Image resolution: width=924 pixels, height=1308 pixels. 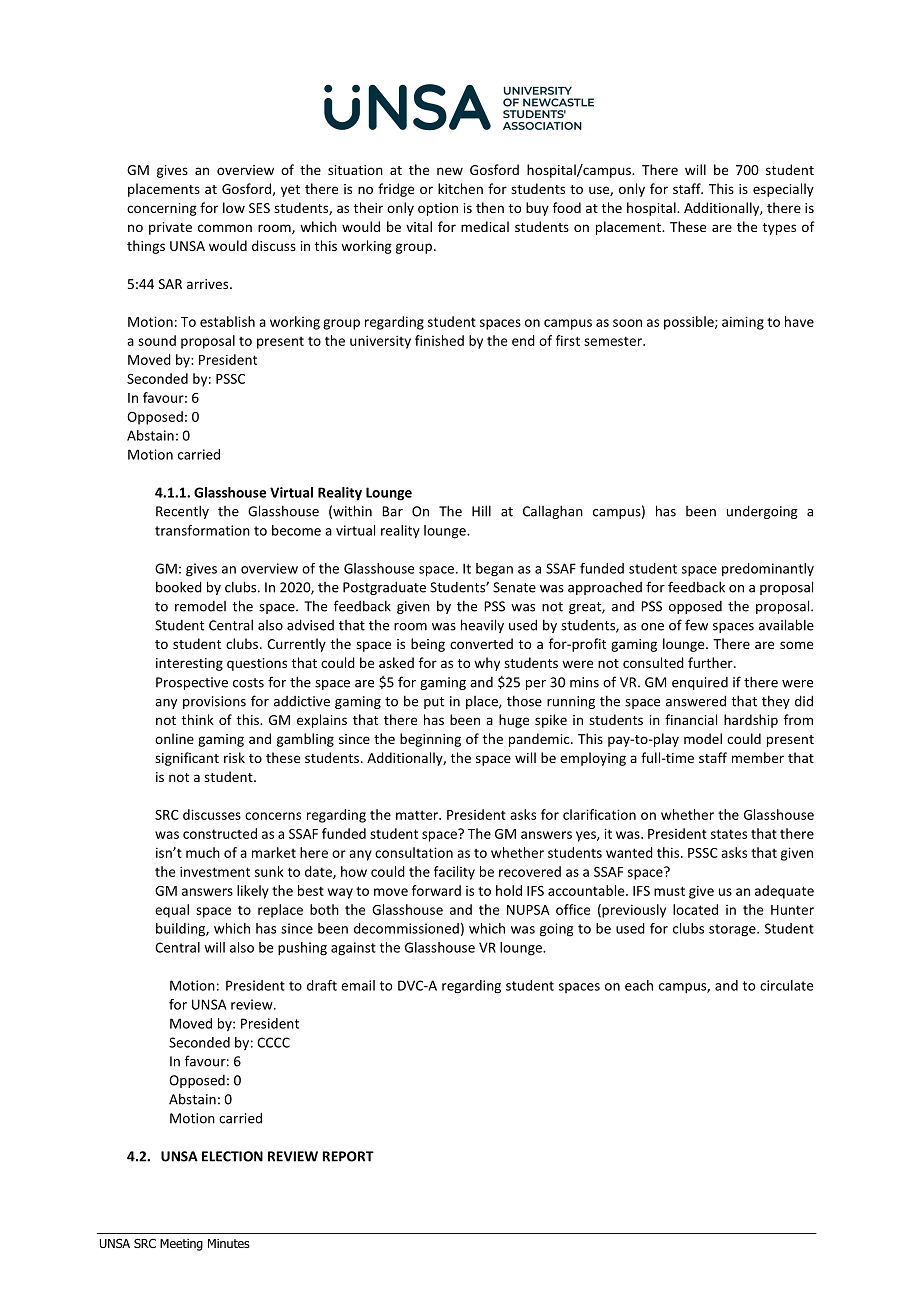 I want to click on especially, so click(x=783, y=190).
